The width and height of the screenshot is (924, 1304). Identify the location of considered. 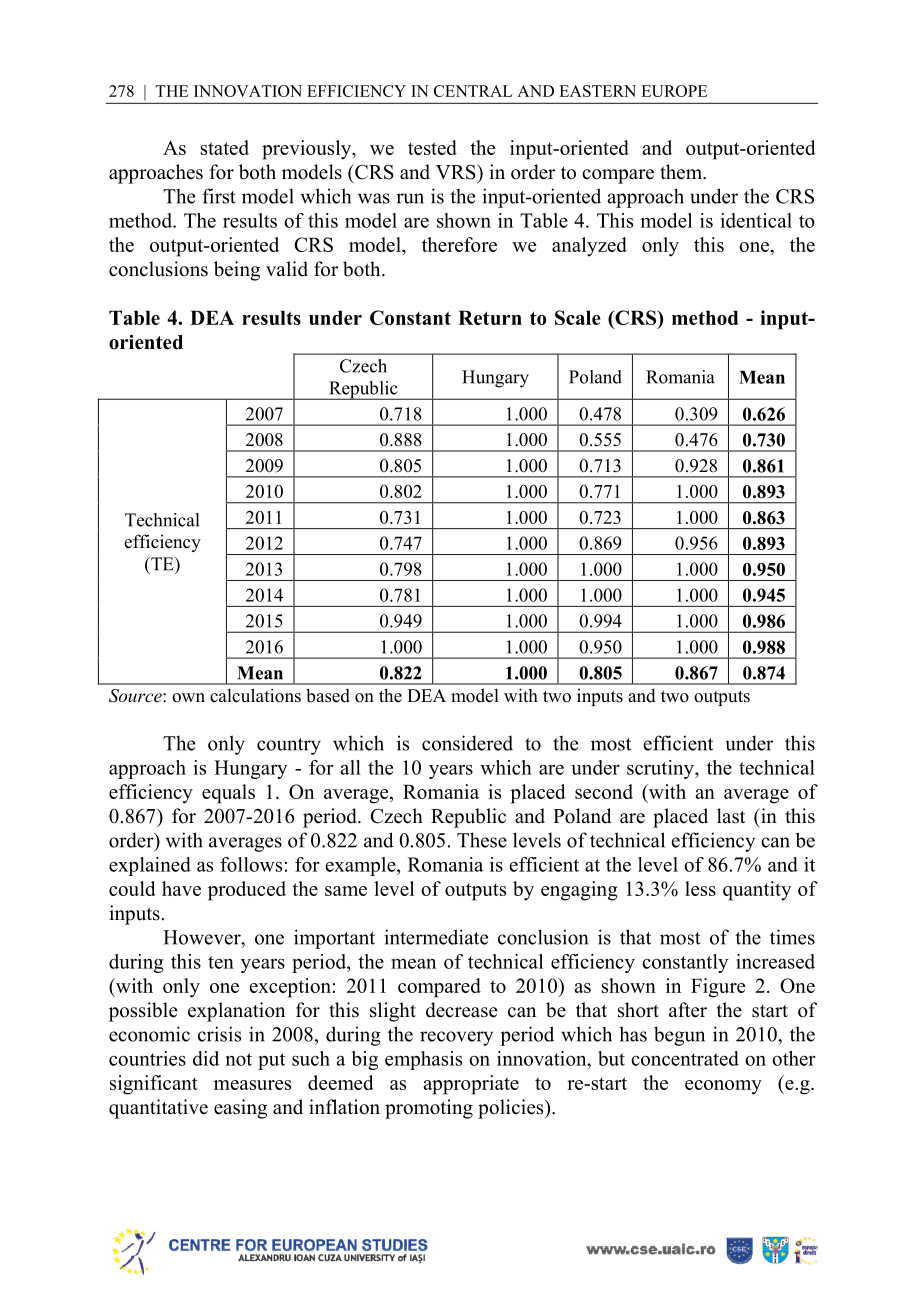
(467, 743).
